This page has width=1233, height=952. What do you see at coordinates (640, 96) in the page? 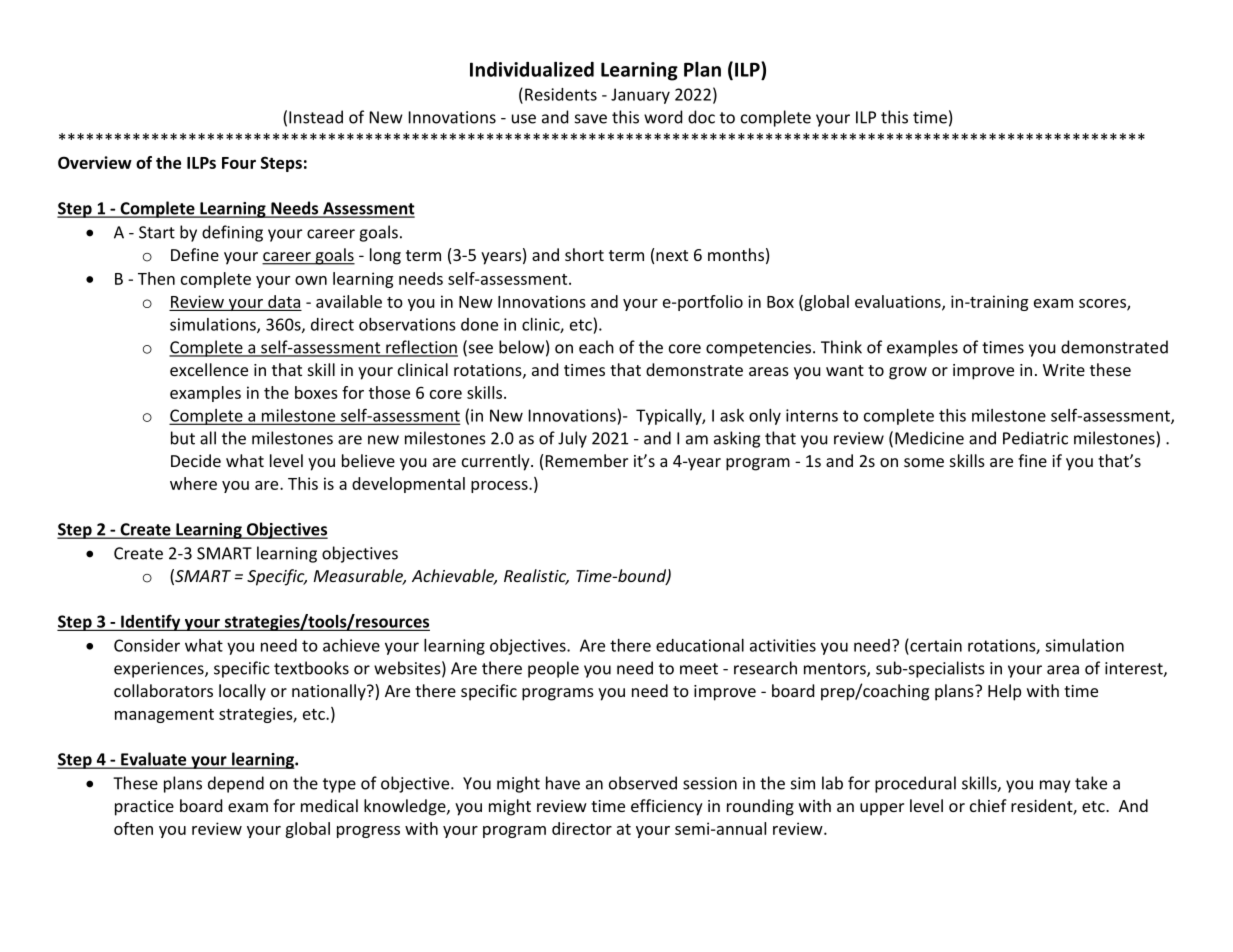
I see `January` at bounding box center [640, 96].
